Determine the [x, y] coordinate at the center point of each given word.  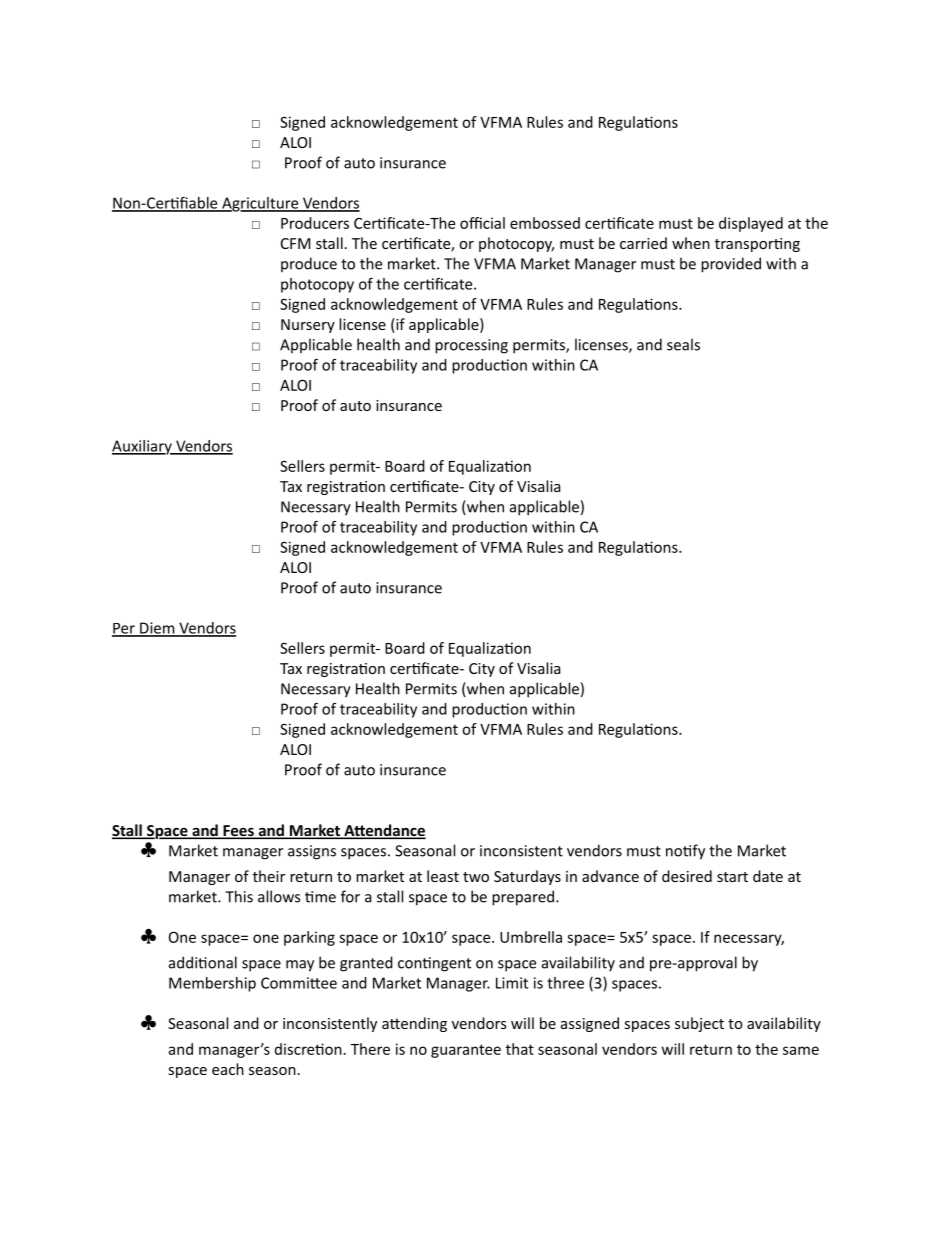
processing [471, 346]
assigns [312, 852]
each [228, 1069]
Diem [157, 629]
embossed [545, 223]
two [476, 877]
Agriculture [260, 204]
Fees [238, 832]
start [732, 877]
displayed [751, 224]
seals [683, 344]
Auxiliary [143, 447]
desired [687, 876]
